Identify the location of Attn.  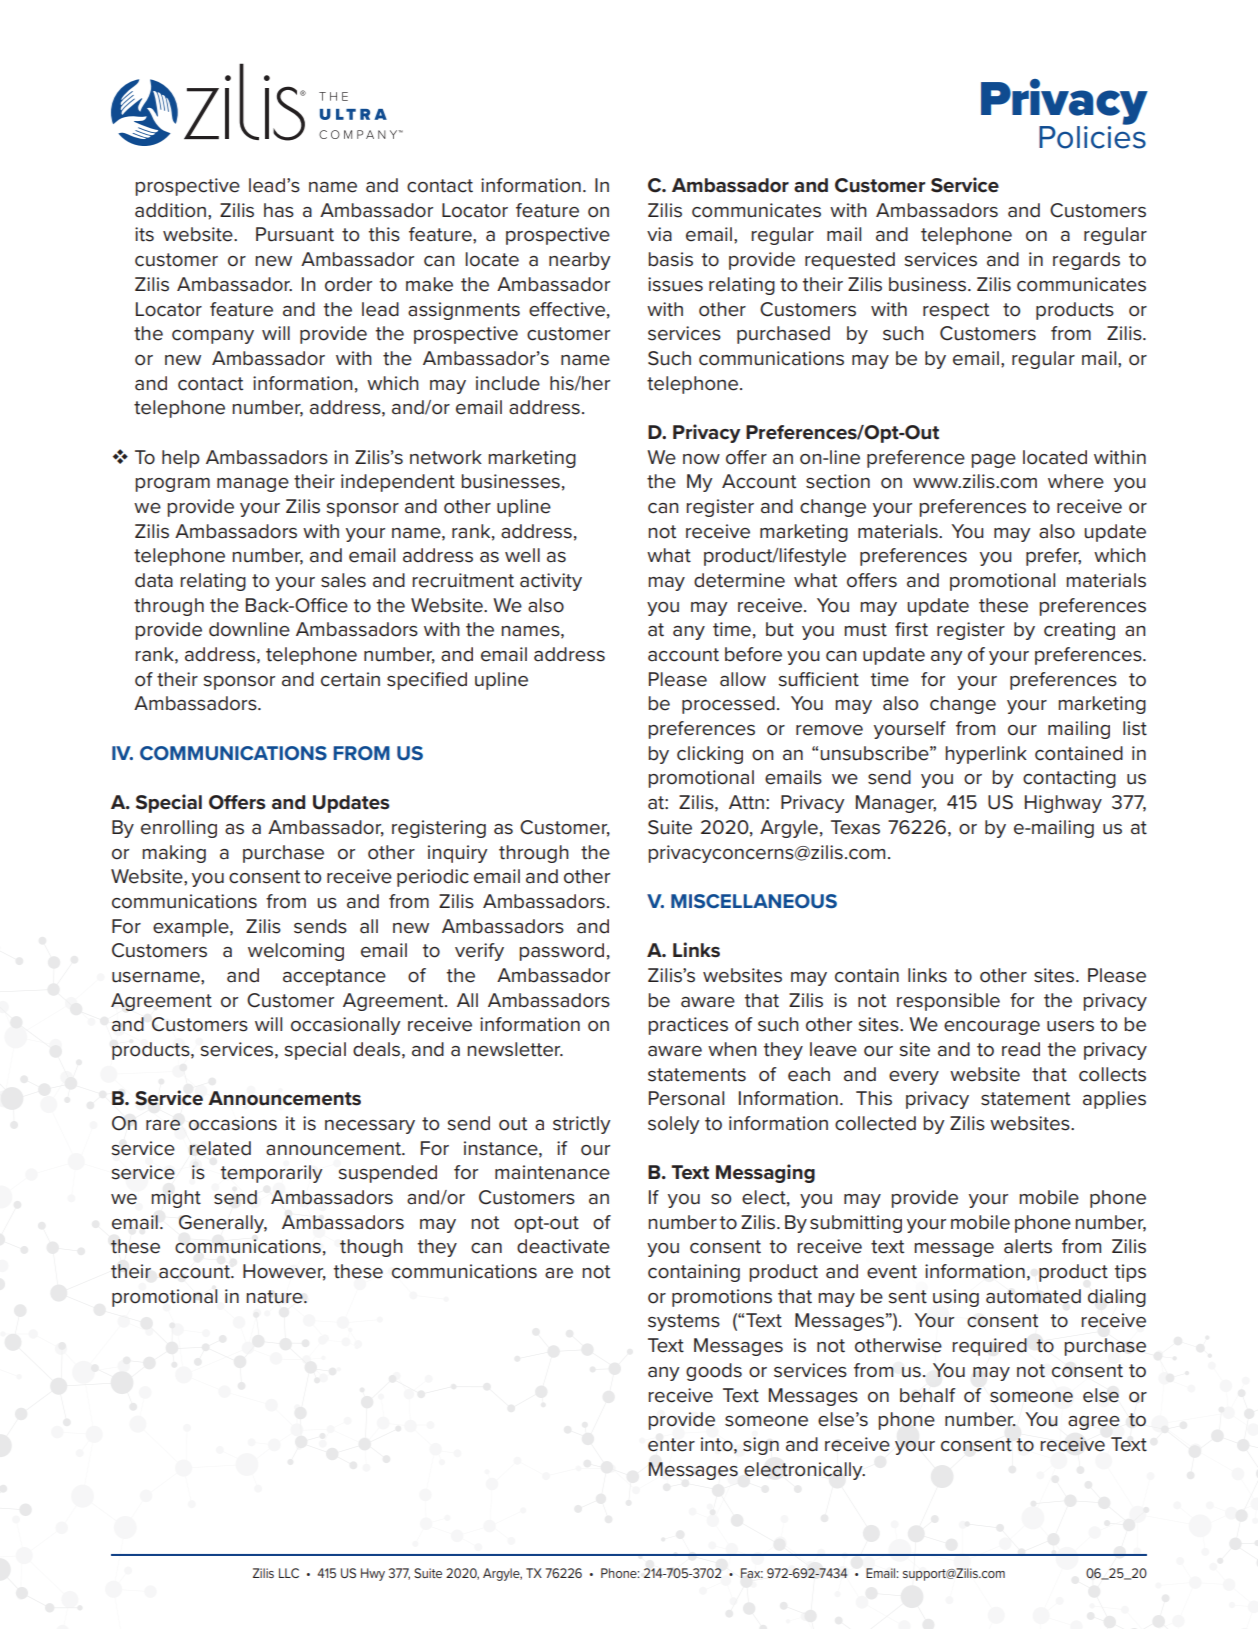
(746, 802).
